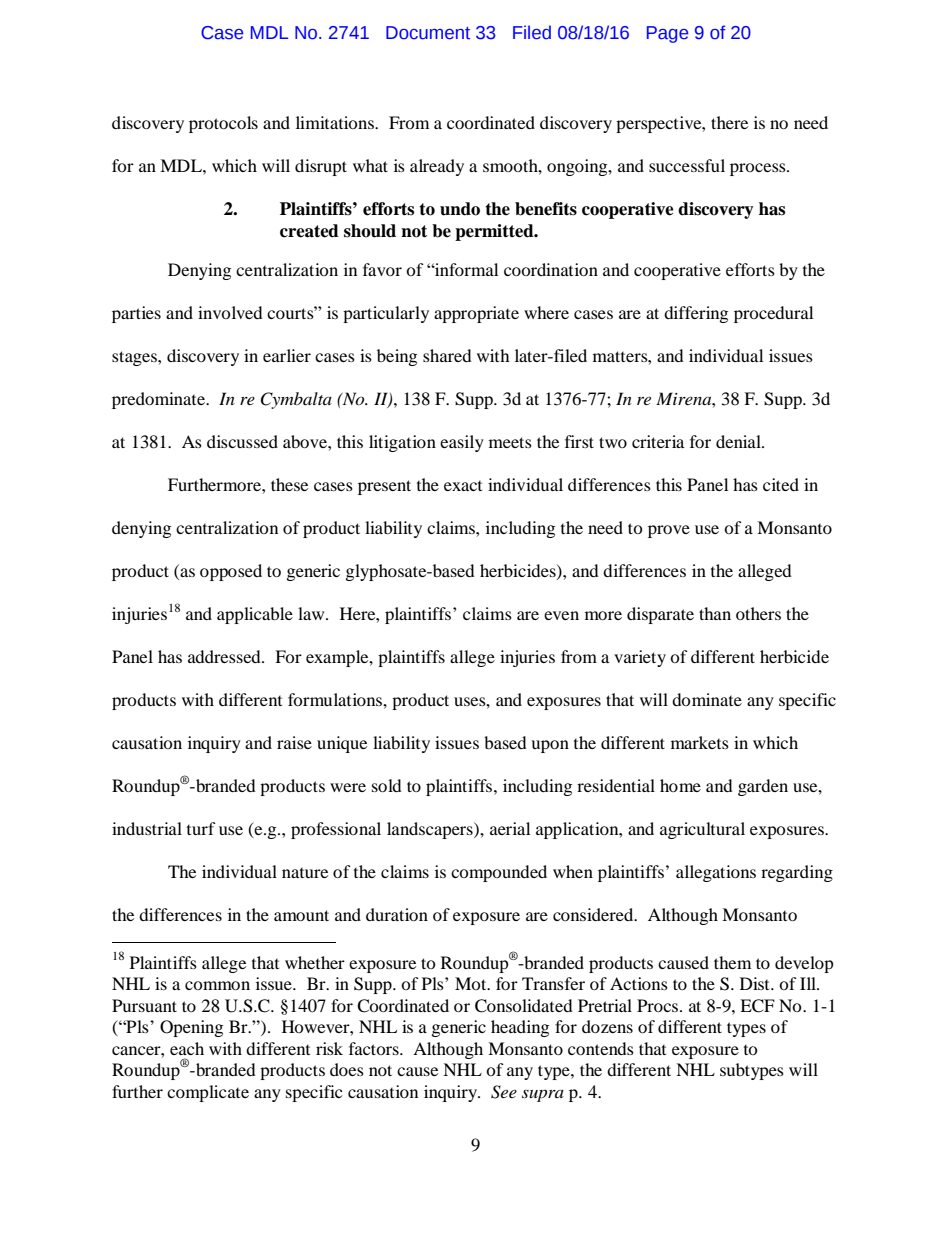 This screenshot has height=1233, width=952. What do you see at coordinates (696, 314) in the screenshot?
I see `differing` at bounding box center [696, 314].
